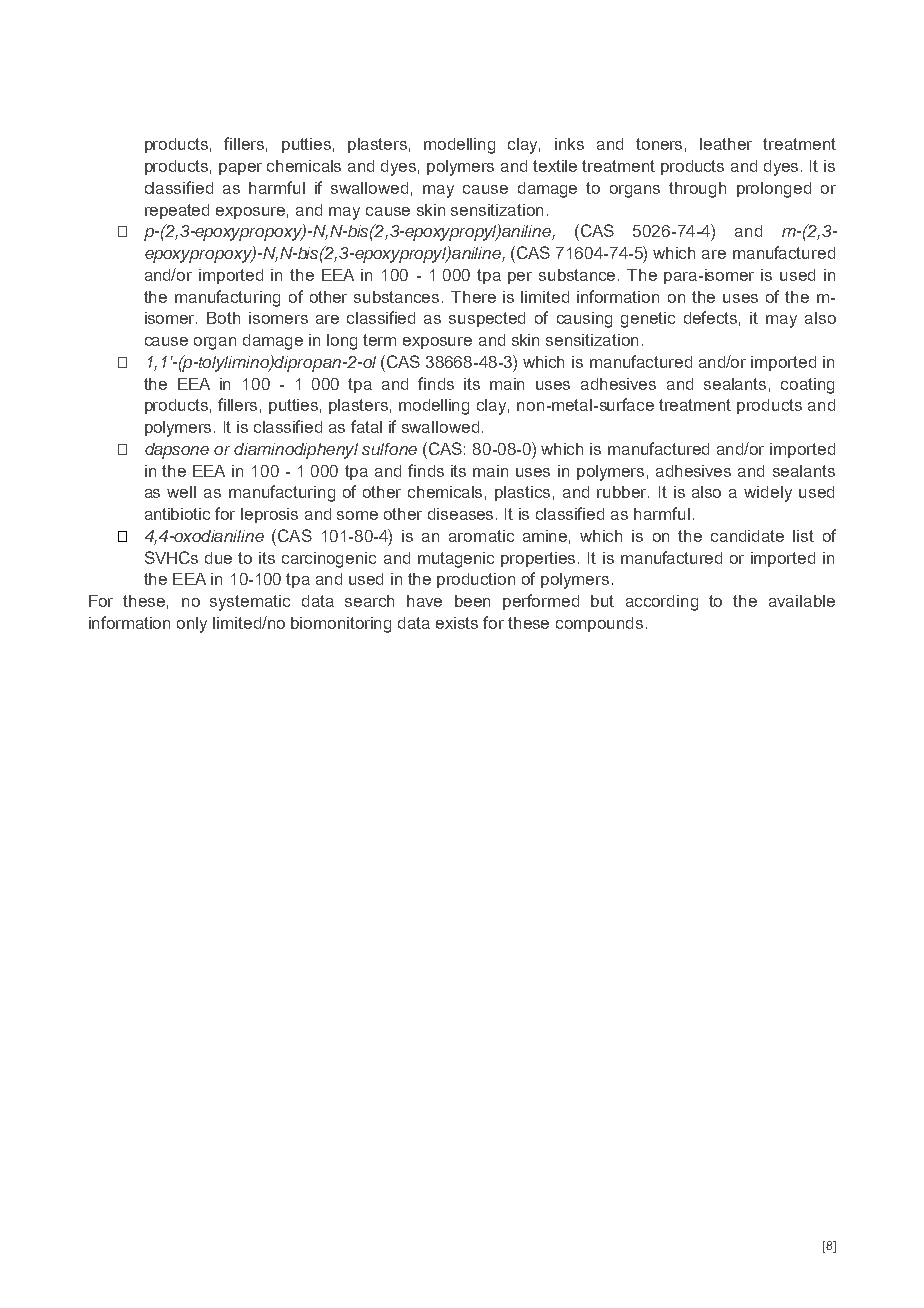 This document has width=924, height=1308. Describe the element at coordinates (250, 603) in the document. I see `systematic` at that location.
